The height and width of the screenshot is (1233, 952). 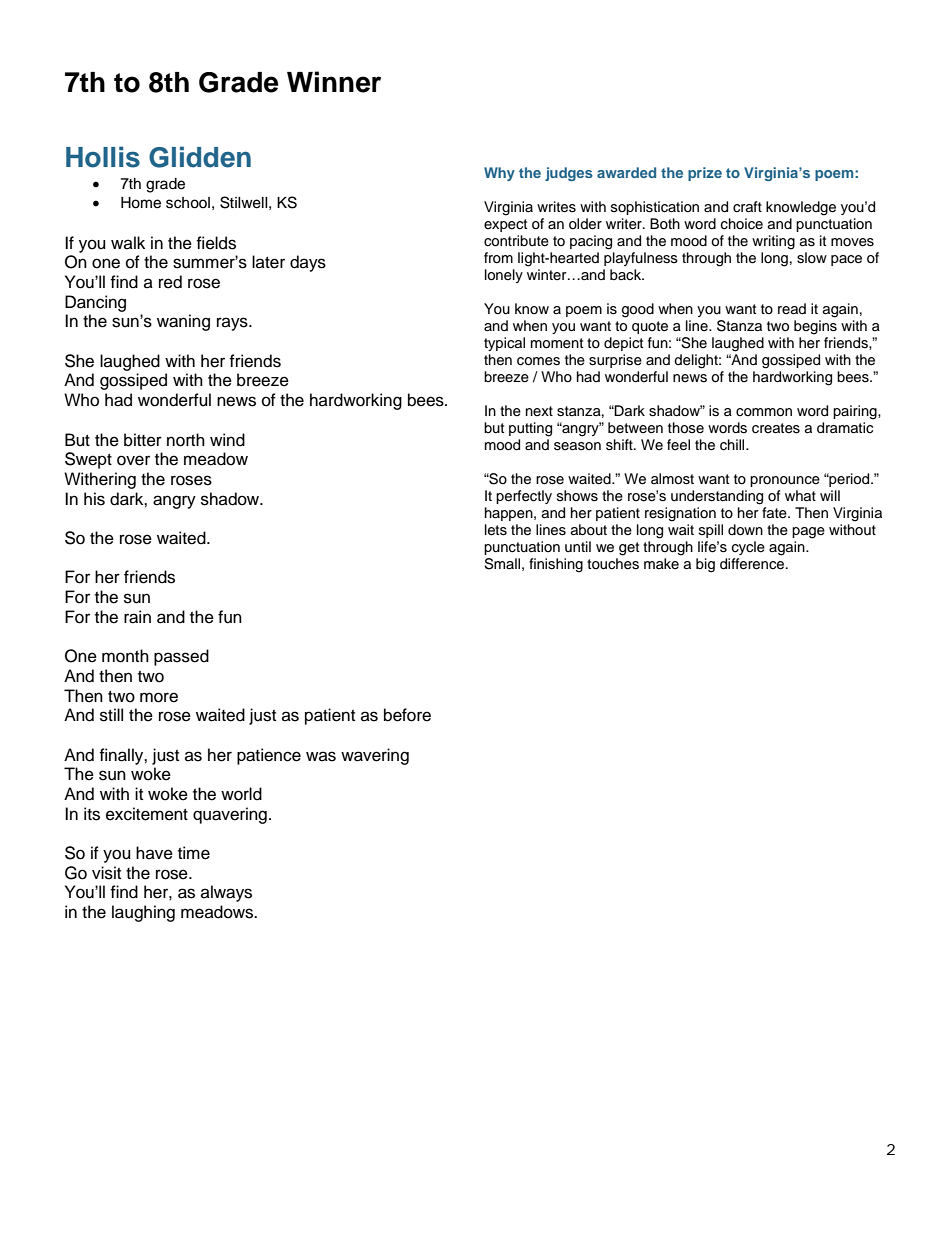 I want to click on prize, so click(x=705, y=174).
